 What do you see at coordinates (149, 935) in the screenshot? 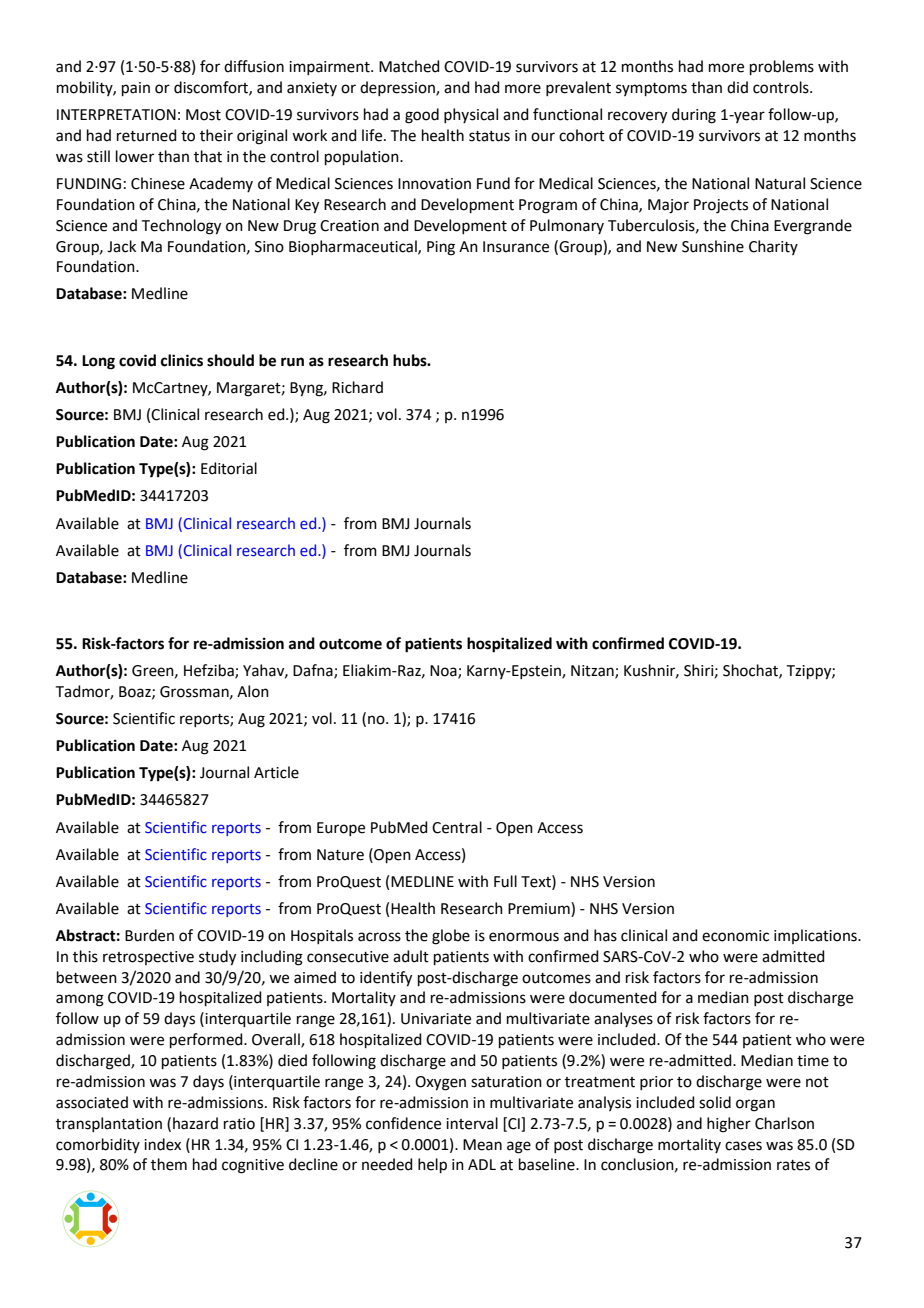
I see `Burden` at bounding box center [149, 935].
